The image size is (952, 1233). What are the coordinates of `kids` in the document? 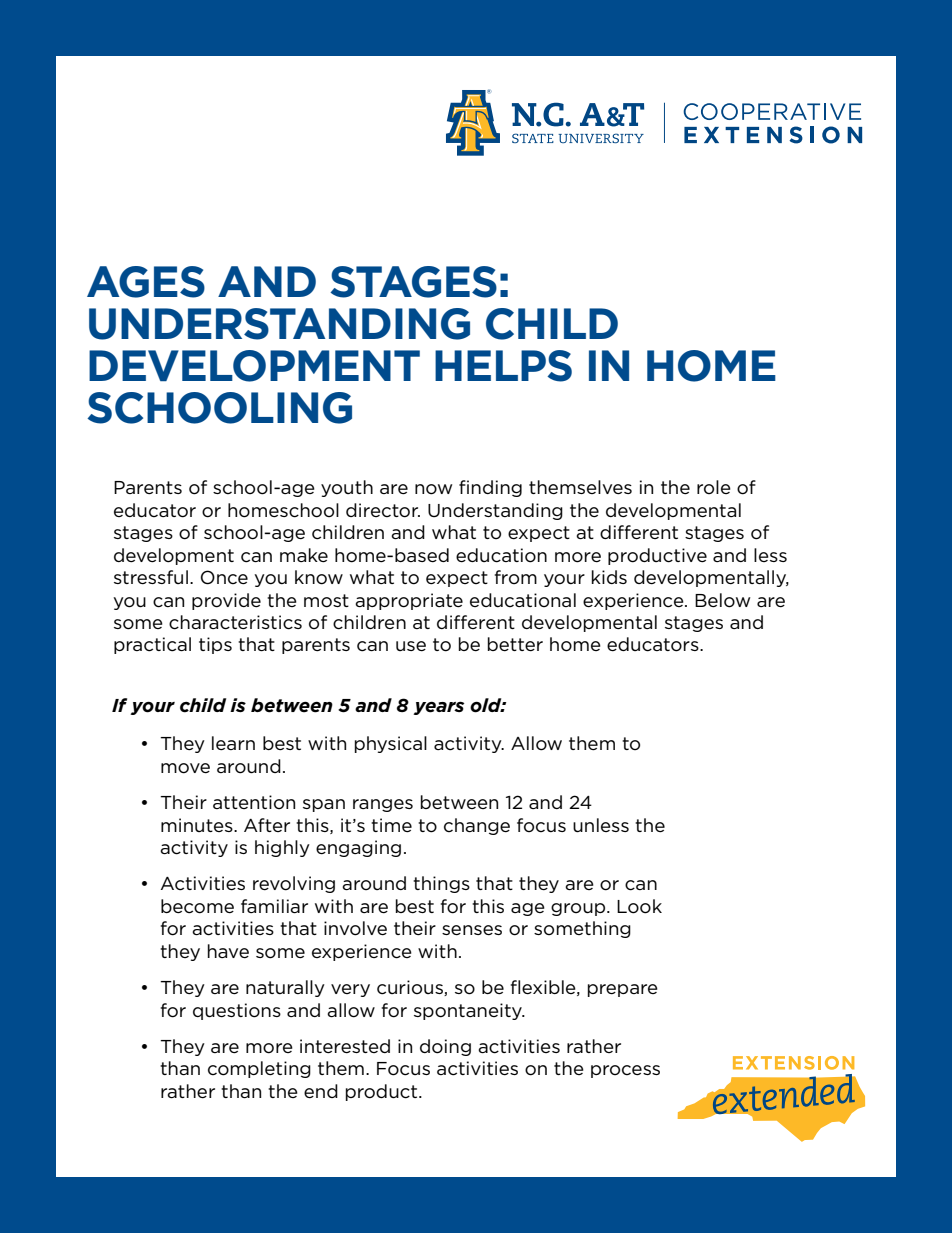 It's located at (609, 577).
